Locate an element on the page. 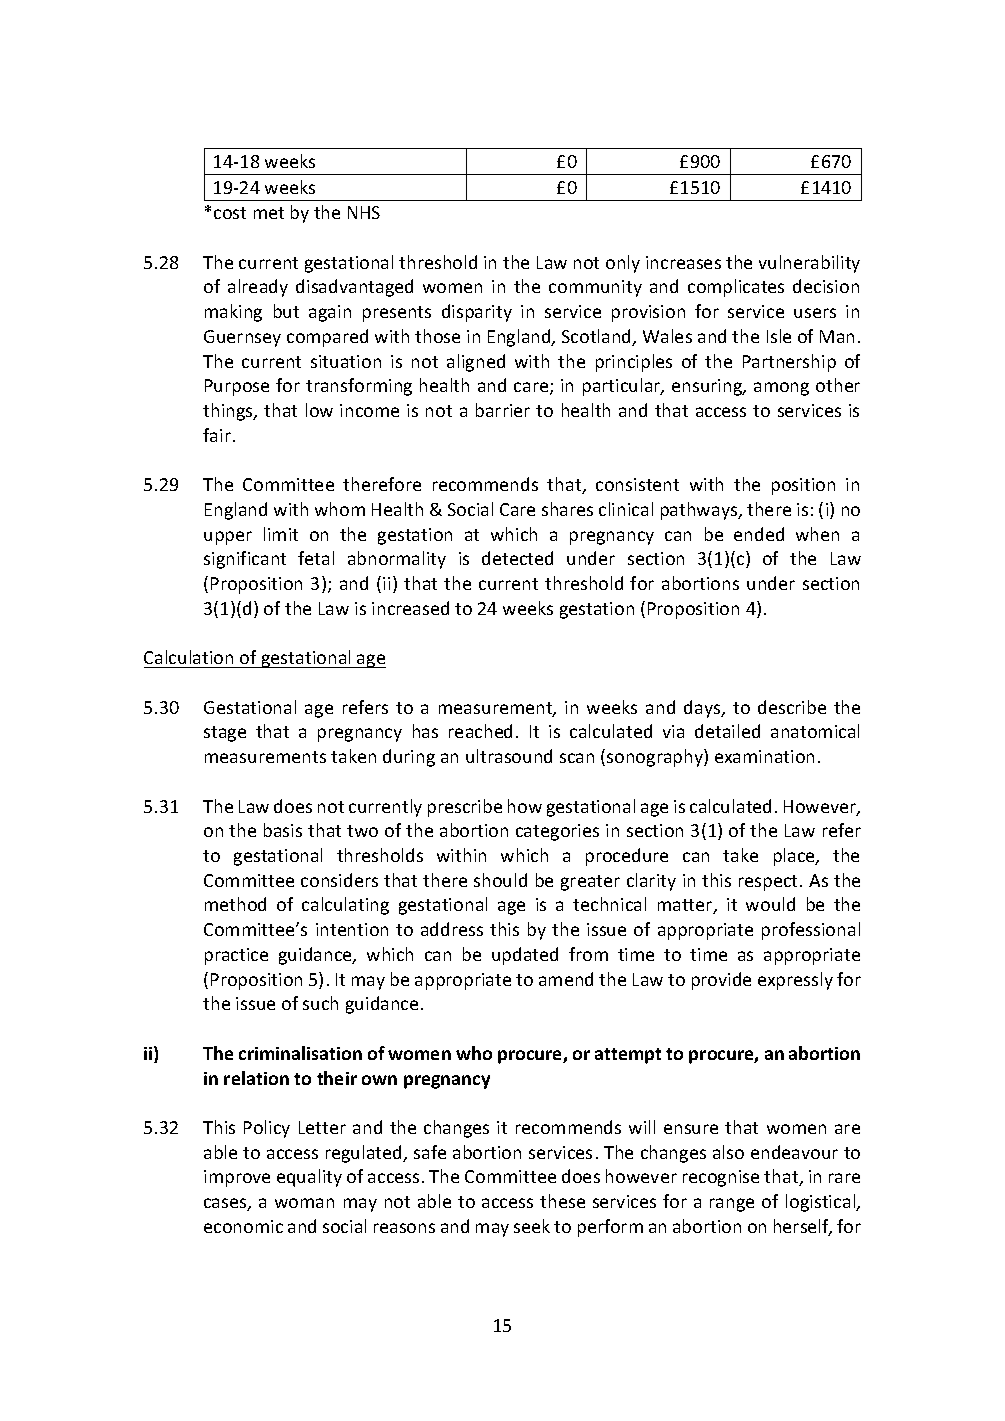 This page has width=1005, height=1421. describe is located at coordinates (792, 707).
